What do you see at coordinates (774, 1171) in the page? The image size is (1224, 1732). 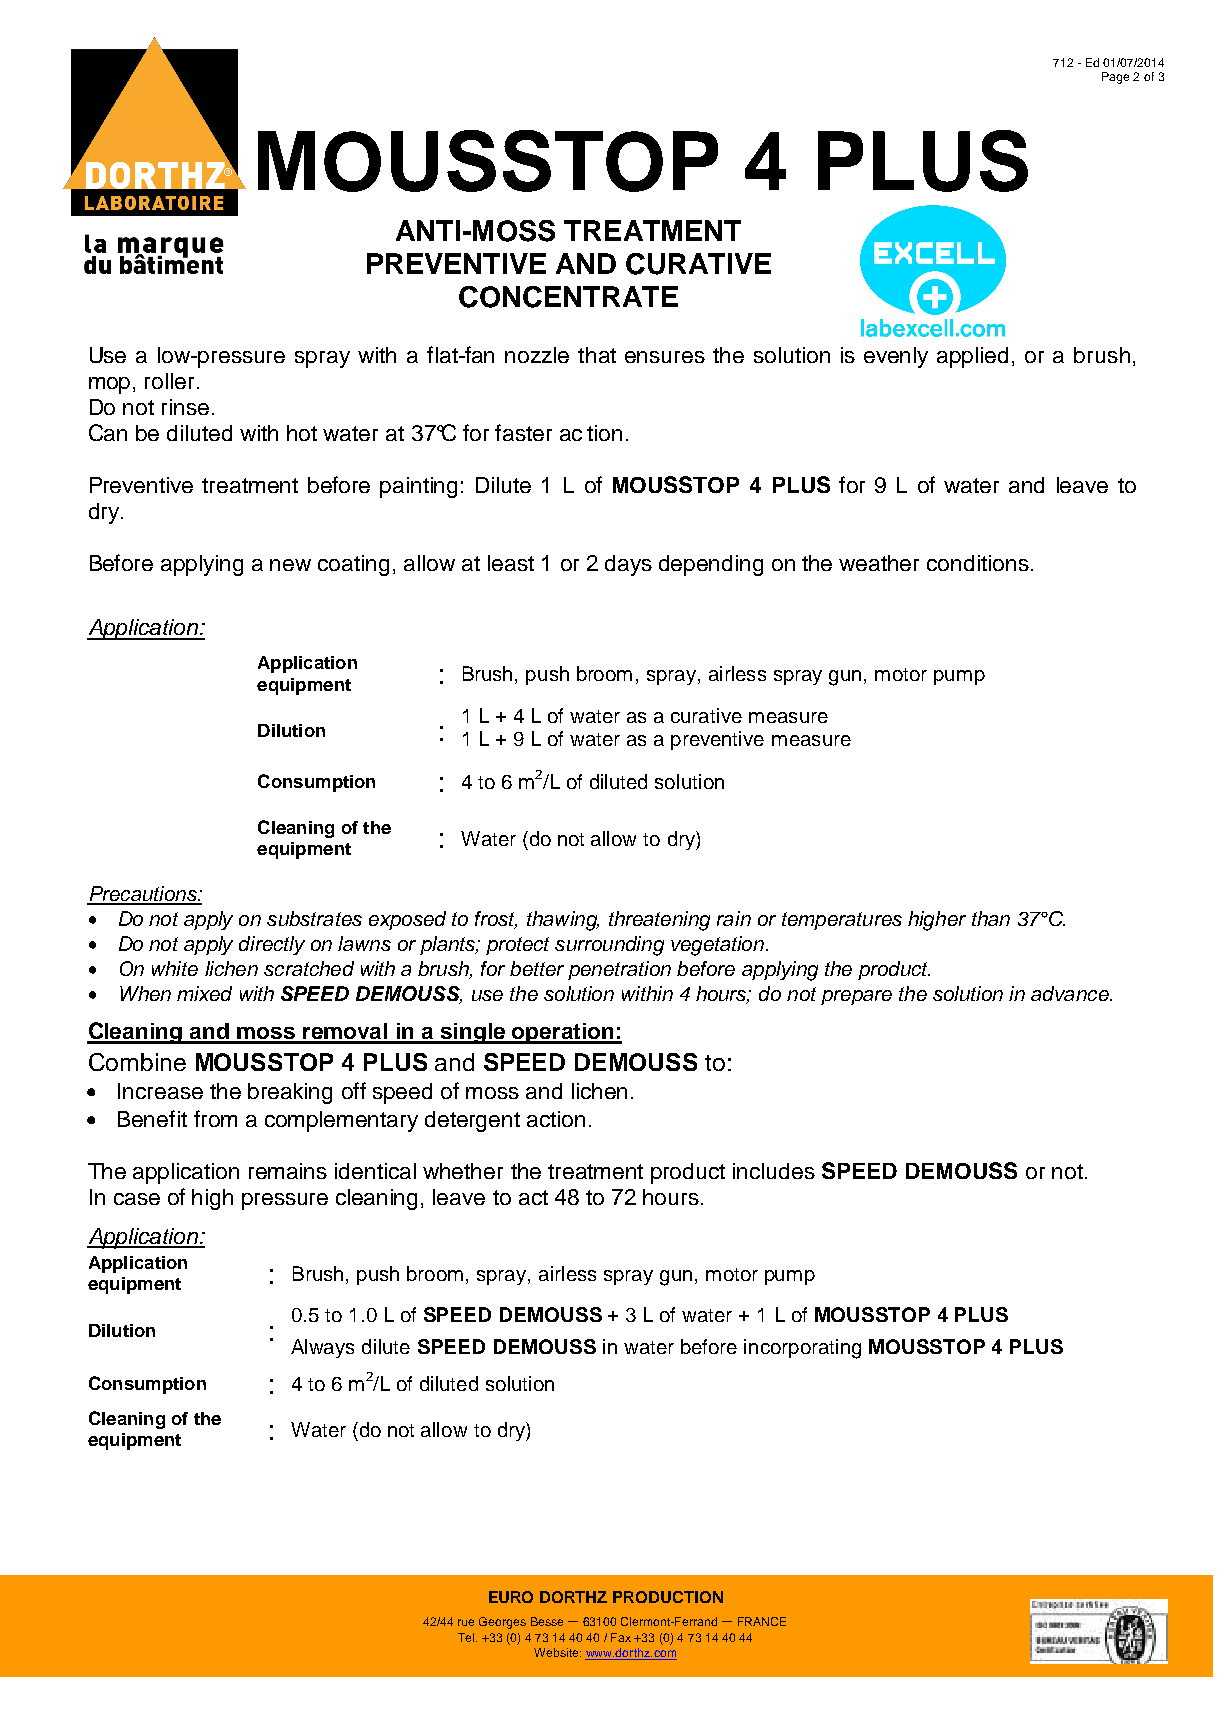 I see `includes` at bounding box center [774, 1171].
